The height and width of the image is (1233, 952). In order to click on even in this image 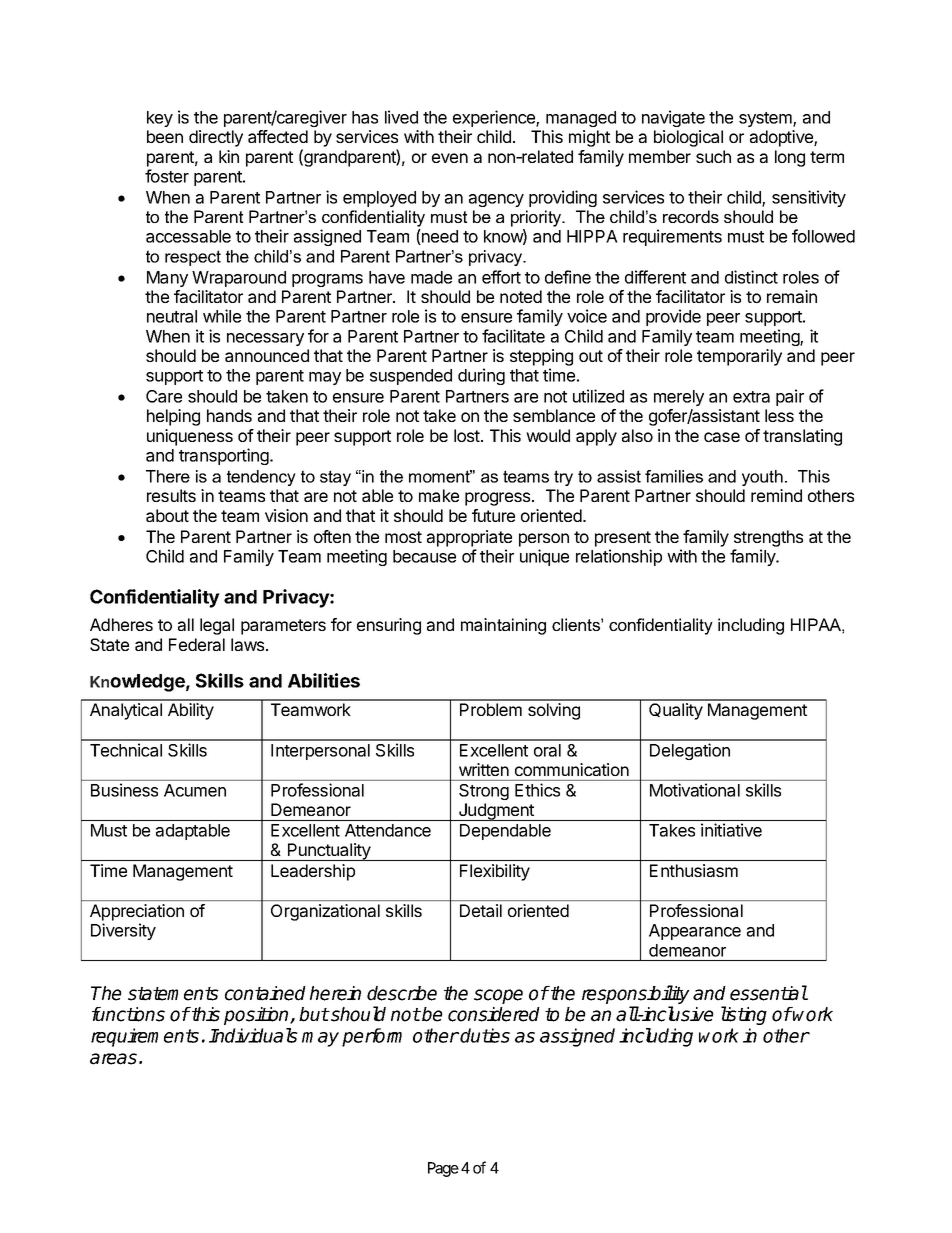, I will do `click(450, 158)`.
